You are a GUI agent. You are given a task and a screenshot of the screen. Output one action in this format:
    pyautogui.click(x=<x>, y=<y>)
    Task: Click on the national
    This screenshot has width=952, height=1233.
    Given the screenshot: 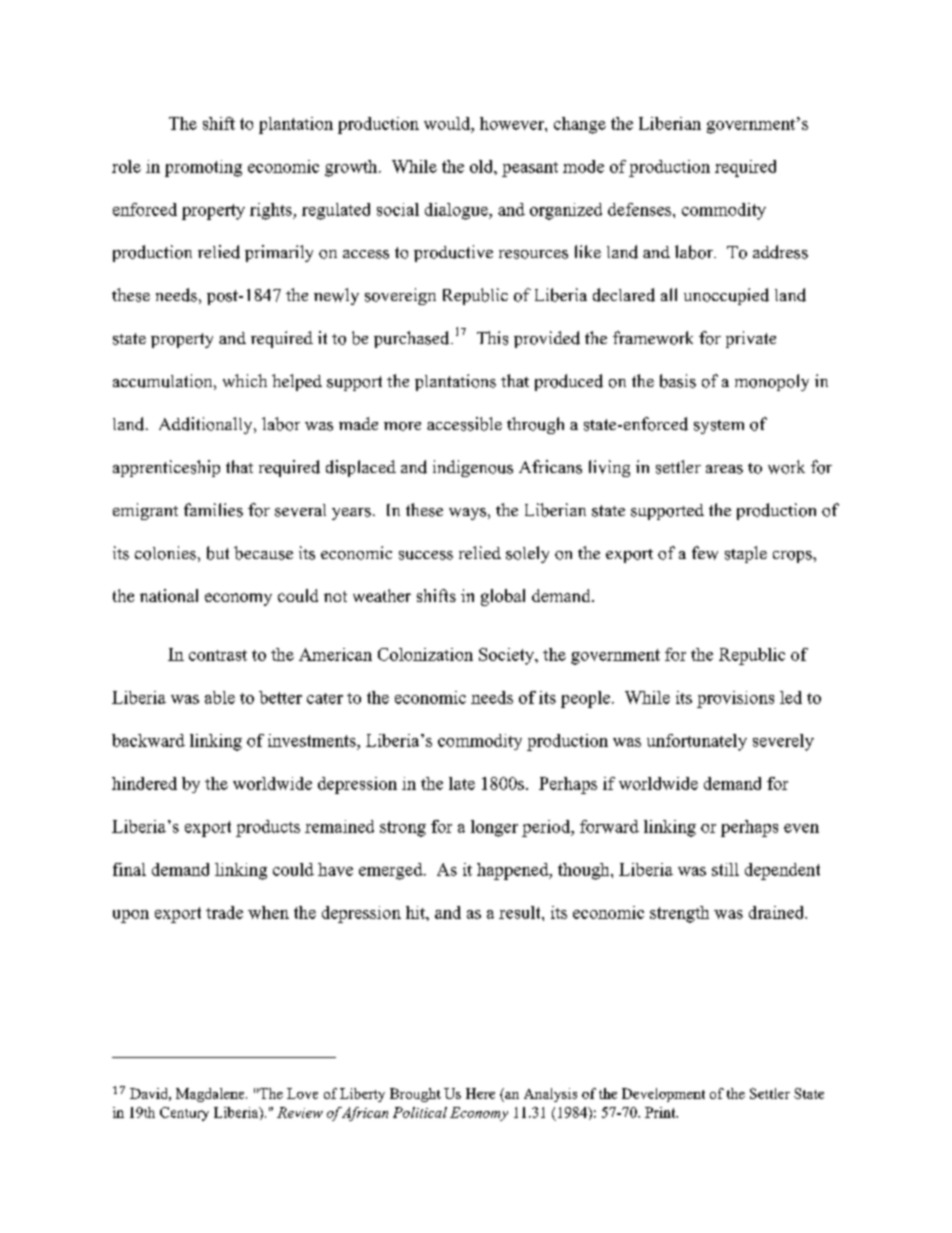 What is the action you would take?
    pyautogui.click(x=169, y=595)
